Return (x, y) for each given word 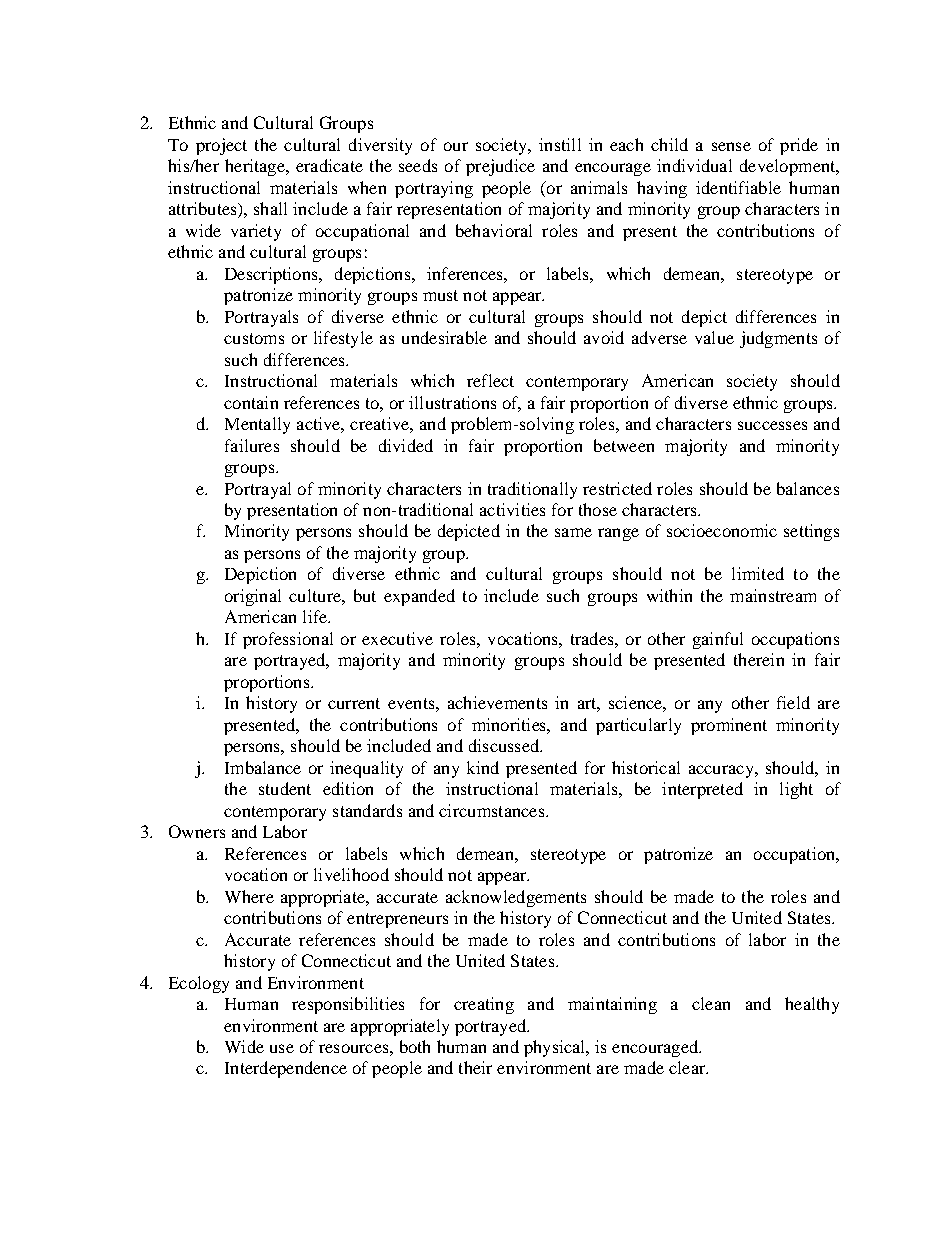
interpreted (702, 790)
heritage (256, 167)
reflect (490, 380)
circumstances (493, 810)
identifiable (738, 187)
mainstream (773, 595)
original (253, 597)
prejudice (500, 167)
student (285, 788)
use (282, 1048)
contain (251, 402)
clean (711, 1003)
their (475, 1067)
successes (772, 425)
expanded (419, 597)
